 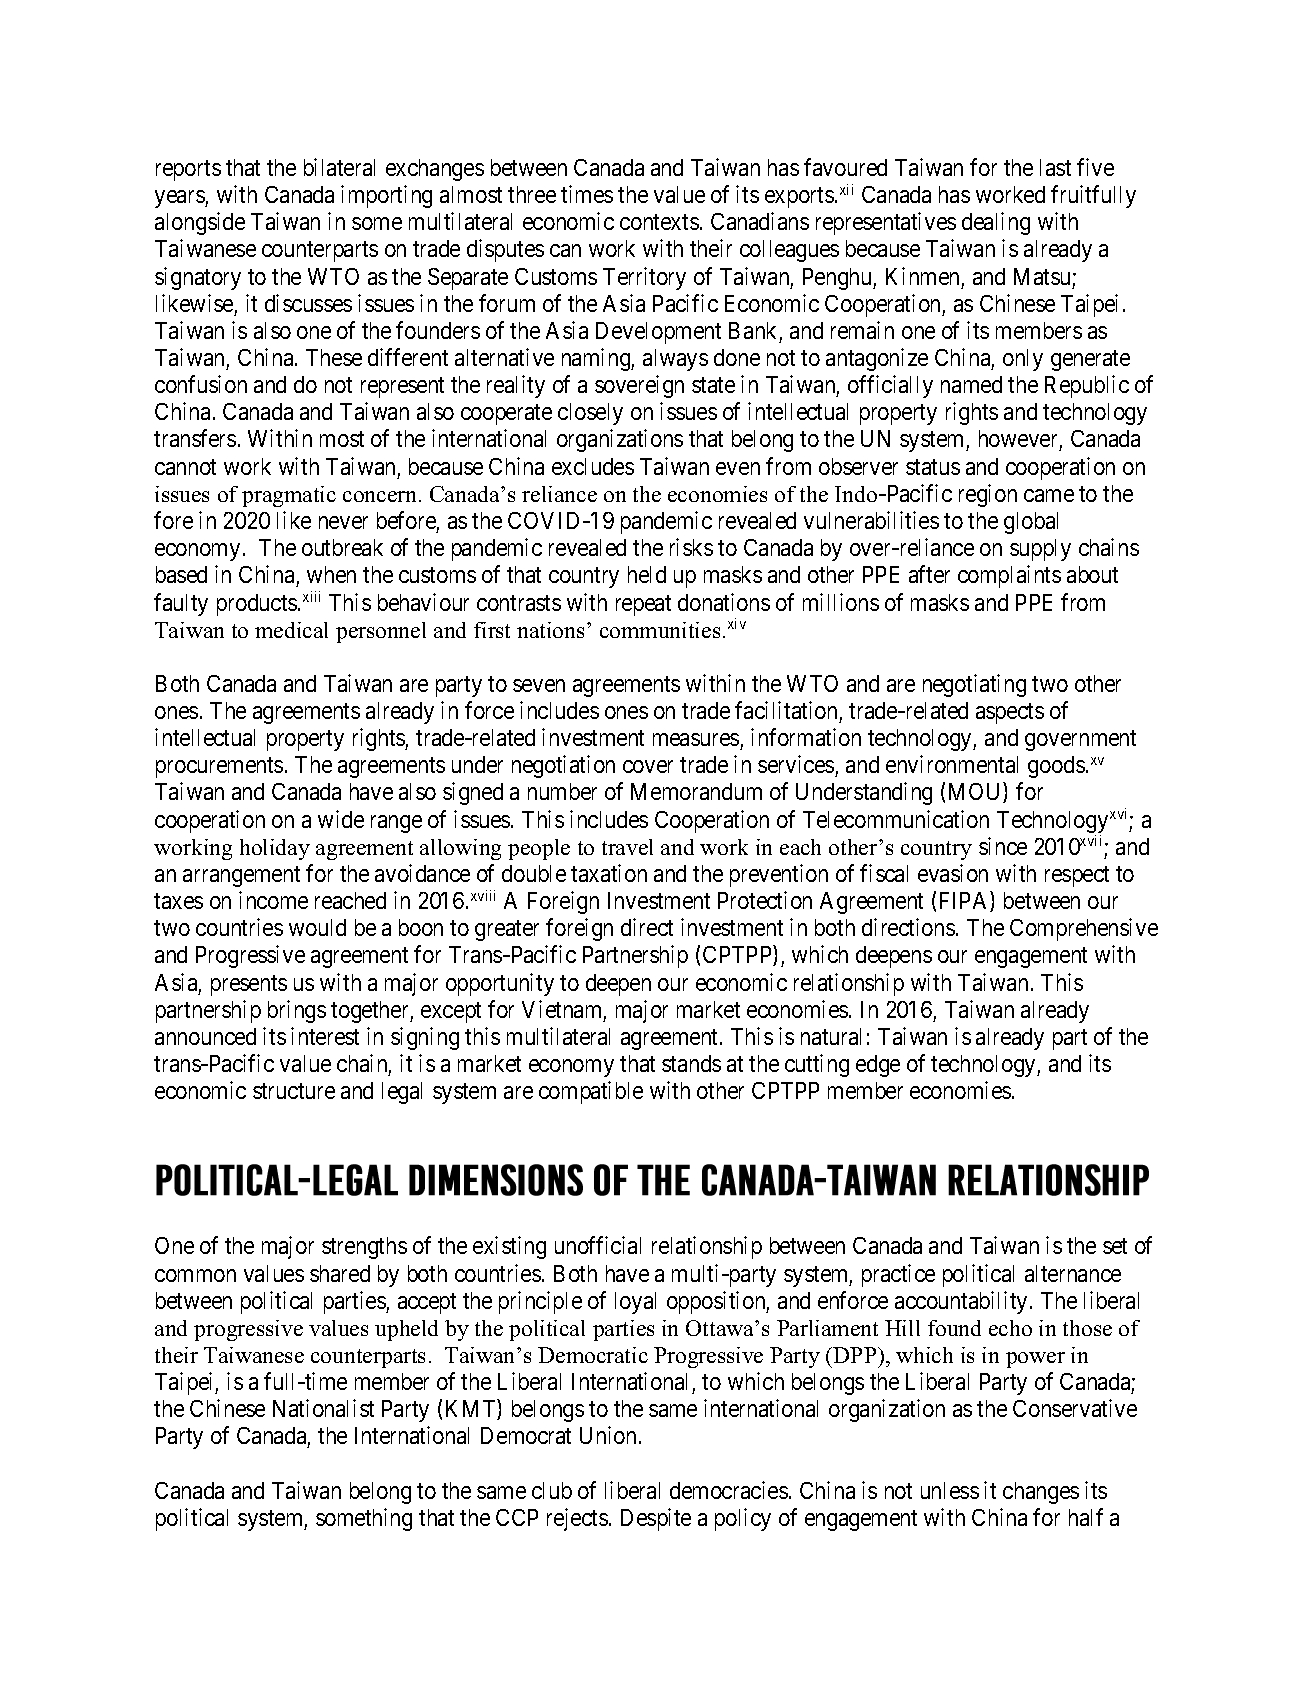 I want to click on bilateral, so click(x=339, y=167).
